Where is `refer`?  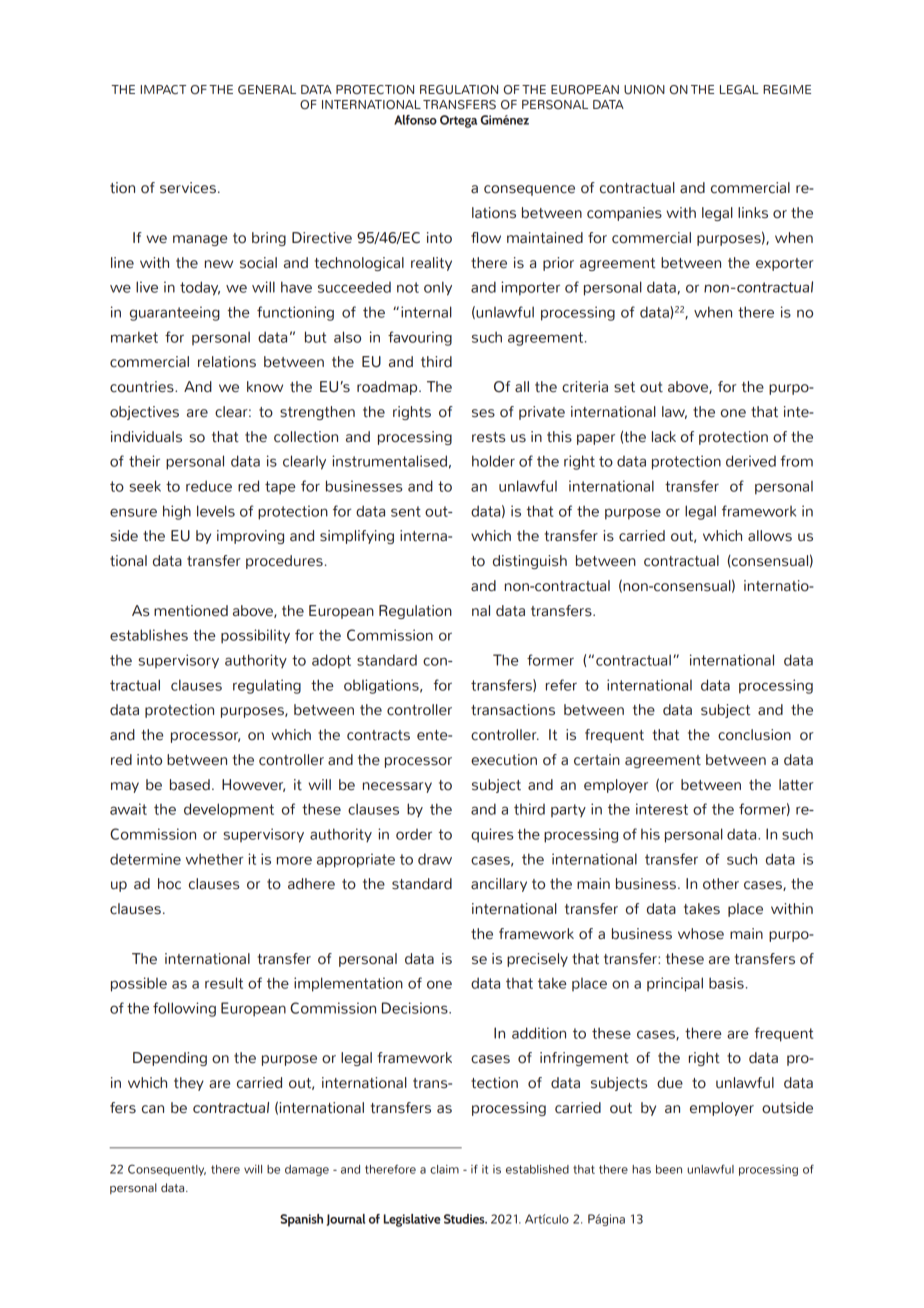
refer is located at coordinates (561, 685).
